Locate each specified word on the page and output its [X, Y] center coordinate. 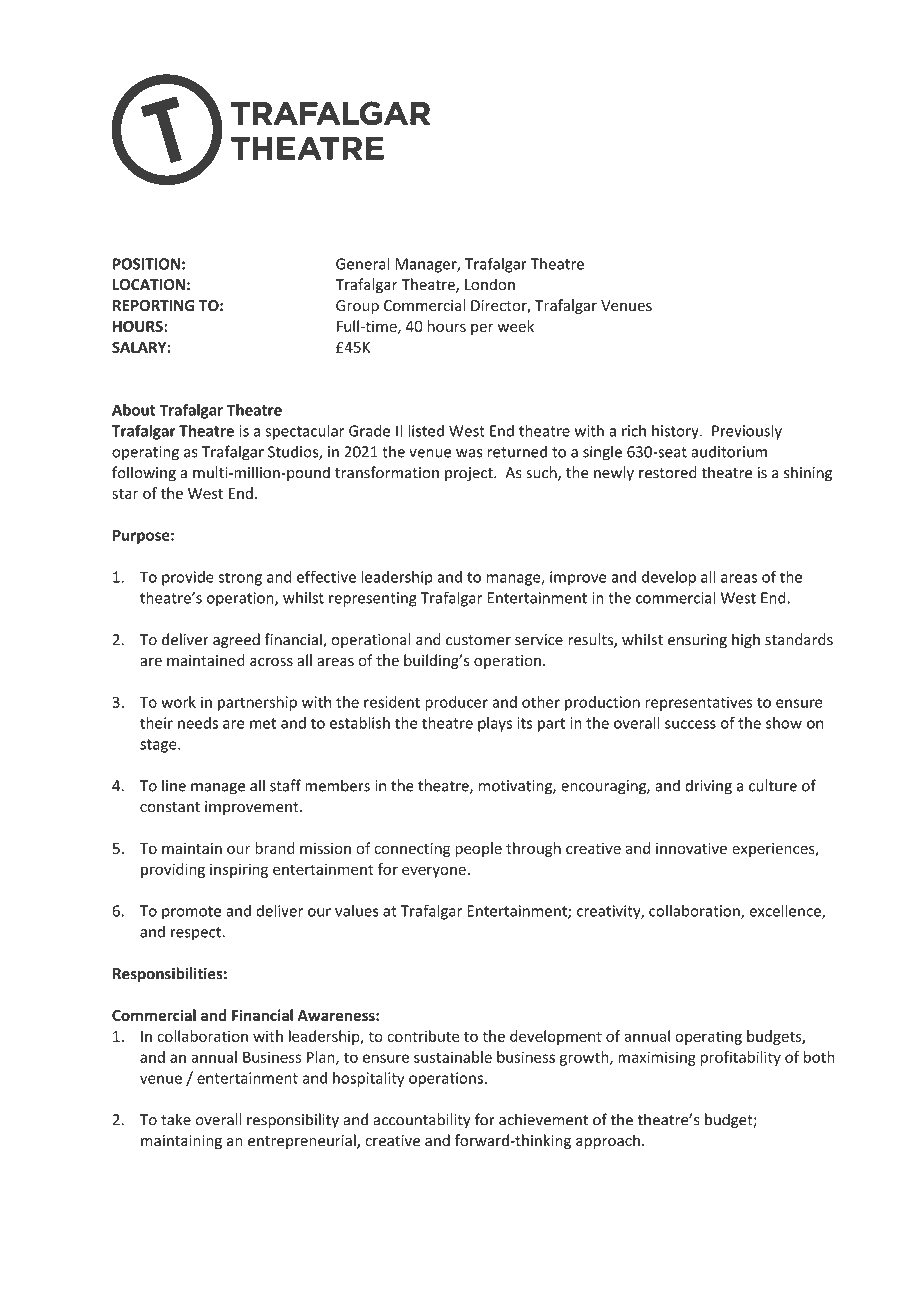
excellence [786, 911]
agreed [236, 641]
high [746, 641]
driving [708, 787]
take [176, 1119]
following [144, 474]
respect [196, 934]
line [174, 785]
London [490, 284]
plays [495, 724]
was [469, 453]
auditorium [729, 451]
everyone [434, 872]
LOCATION [149, 285]
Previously [747, 432]
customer [478, 640]
